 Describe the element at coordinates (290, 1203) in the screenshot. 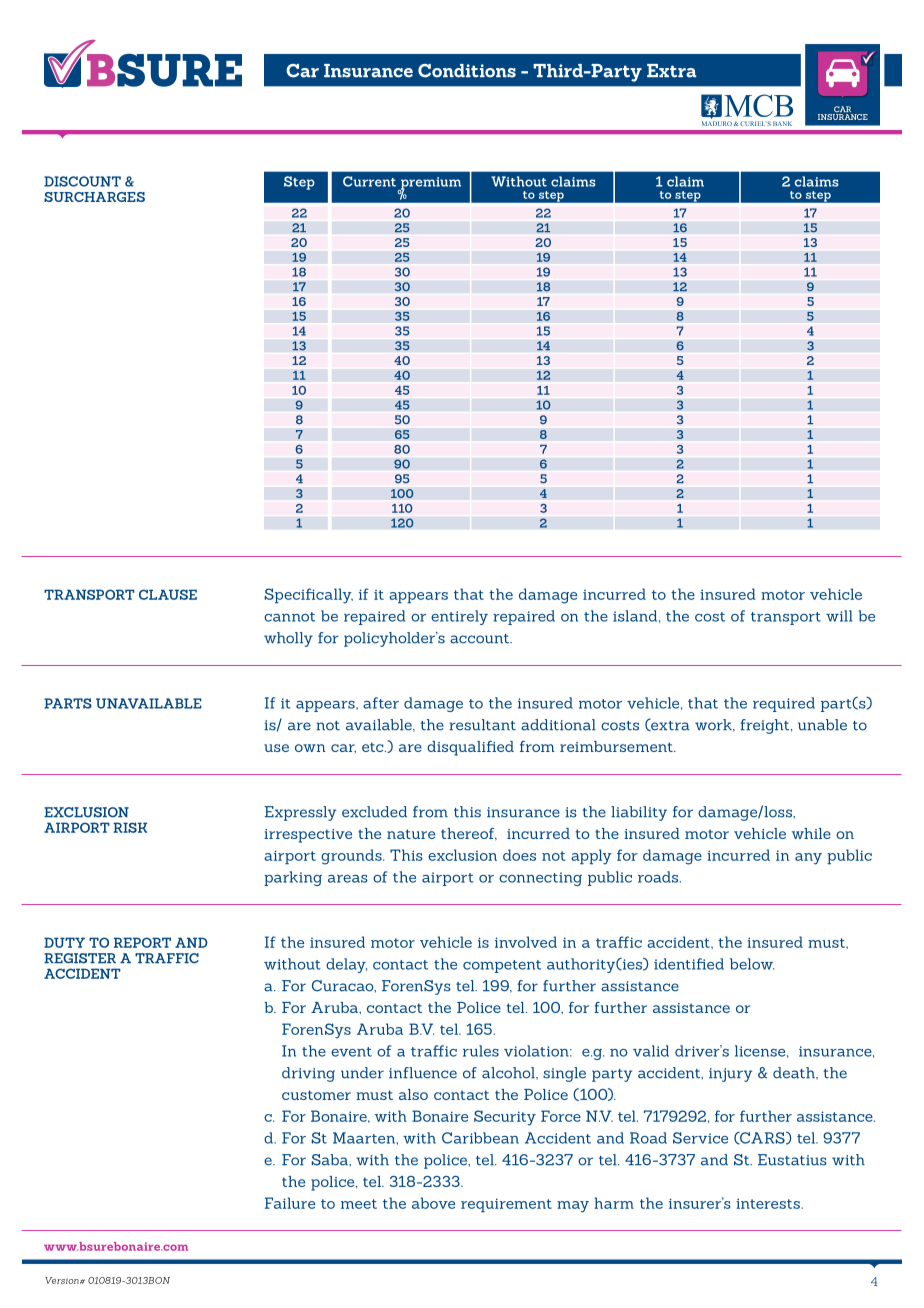

I see `Failure` at that location.
